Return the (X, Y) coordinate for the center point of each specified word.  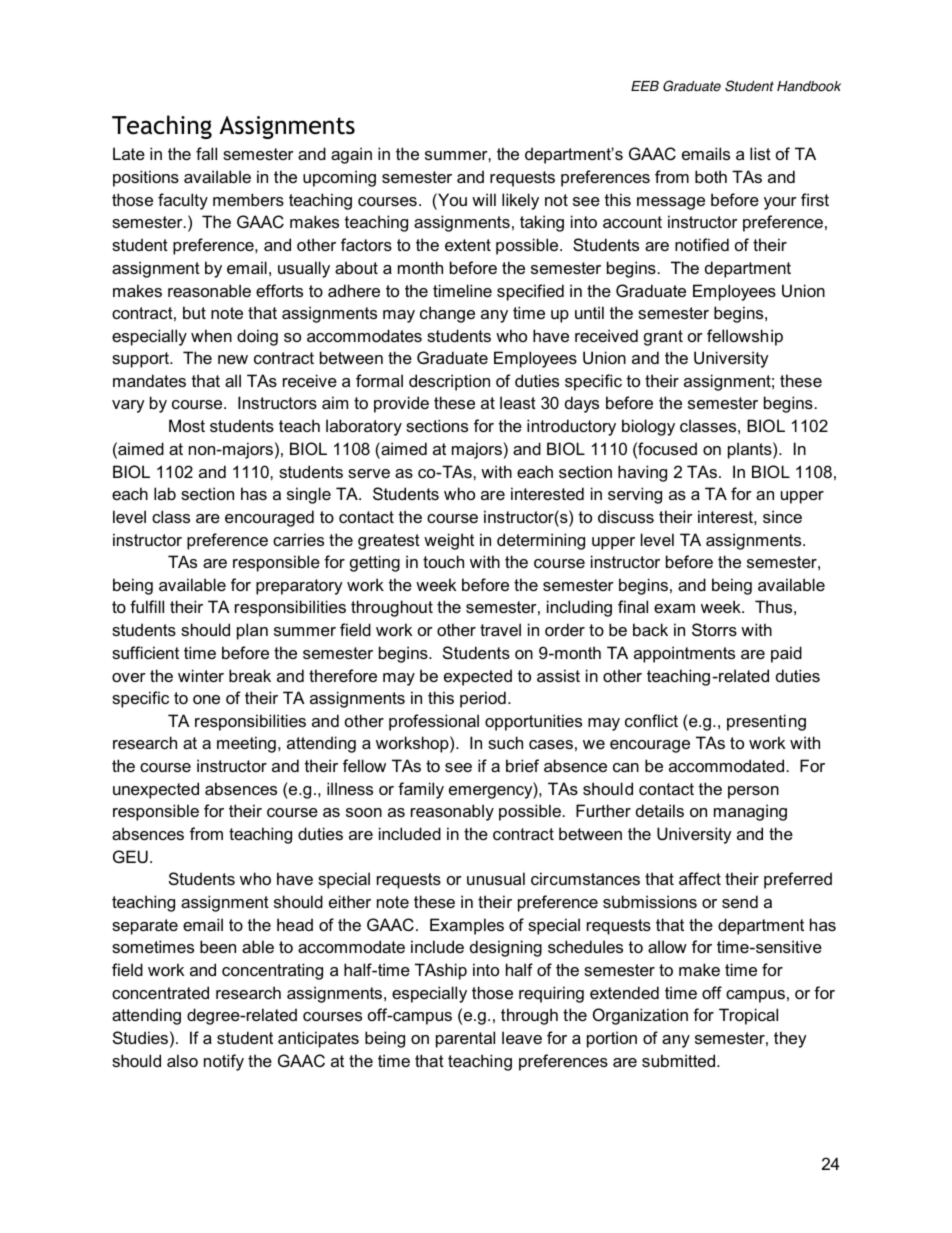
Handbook (809, 86)
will (484, 199)
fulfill (147, 606)
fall (206, 153)
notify (224, 1062)
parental (465, 1039)
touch (443, 561)
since (782, 516)
